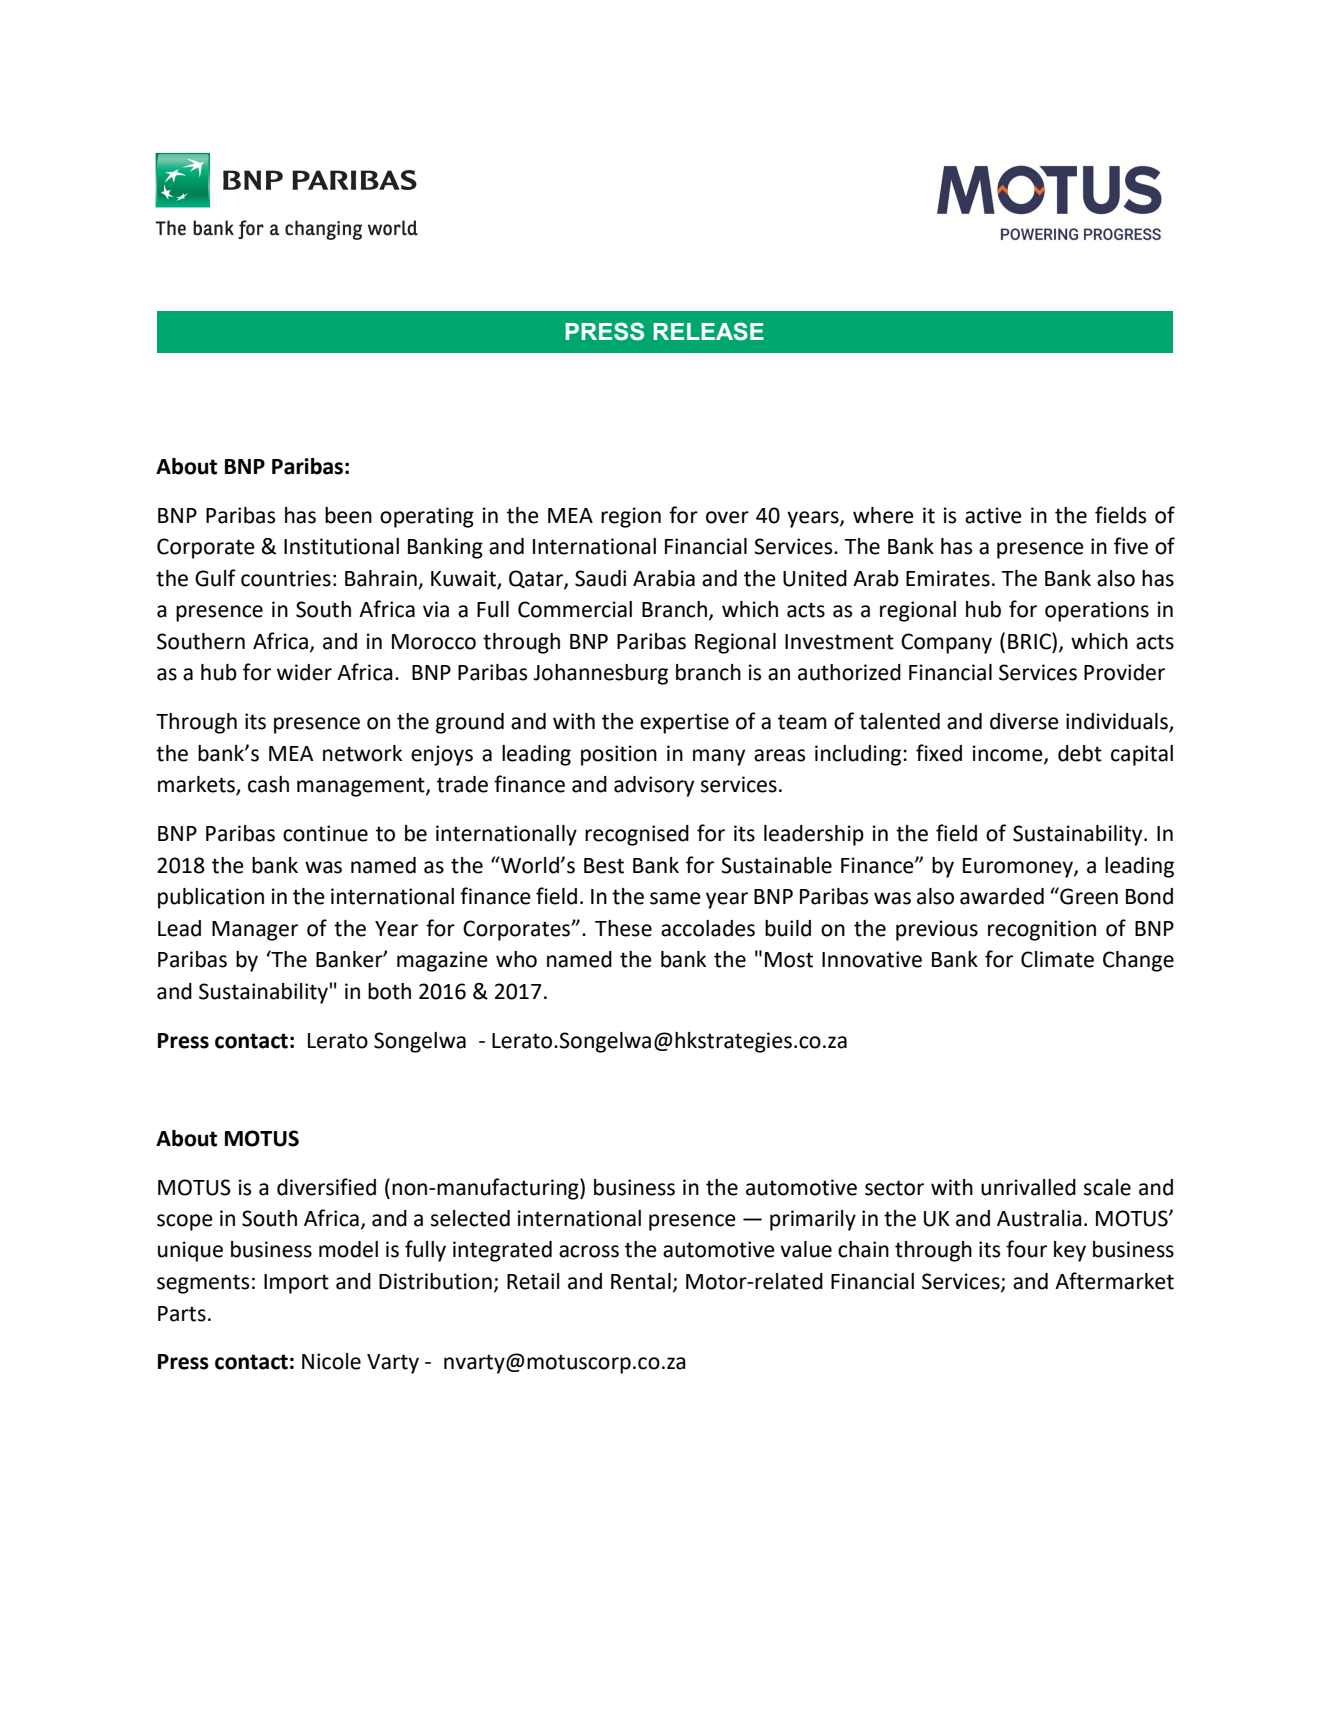 The image size is (1331, 1723). What do you see at coordinates (727, 517) in the screenshot?
I see `over` at bounding box center [727, 517].
